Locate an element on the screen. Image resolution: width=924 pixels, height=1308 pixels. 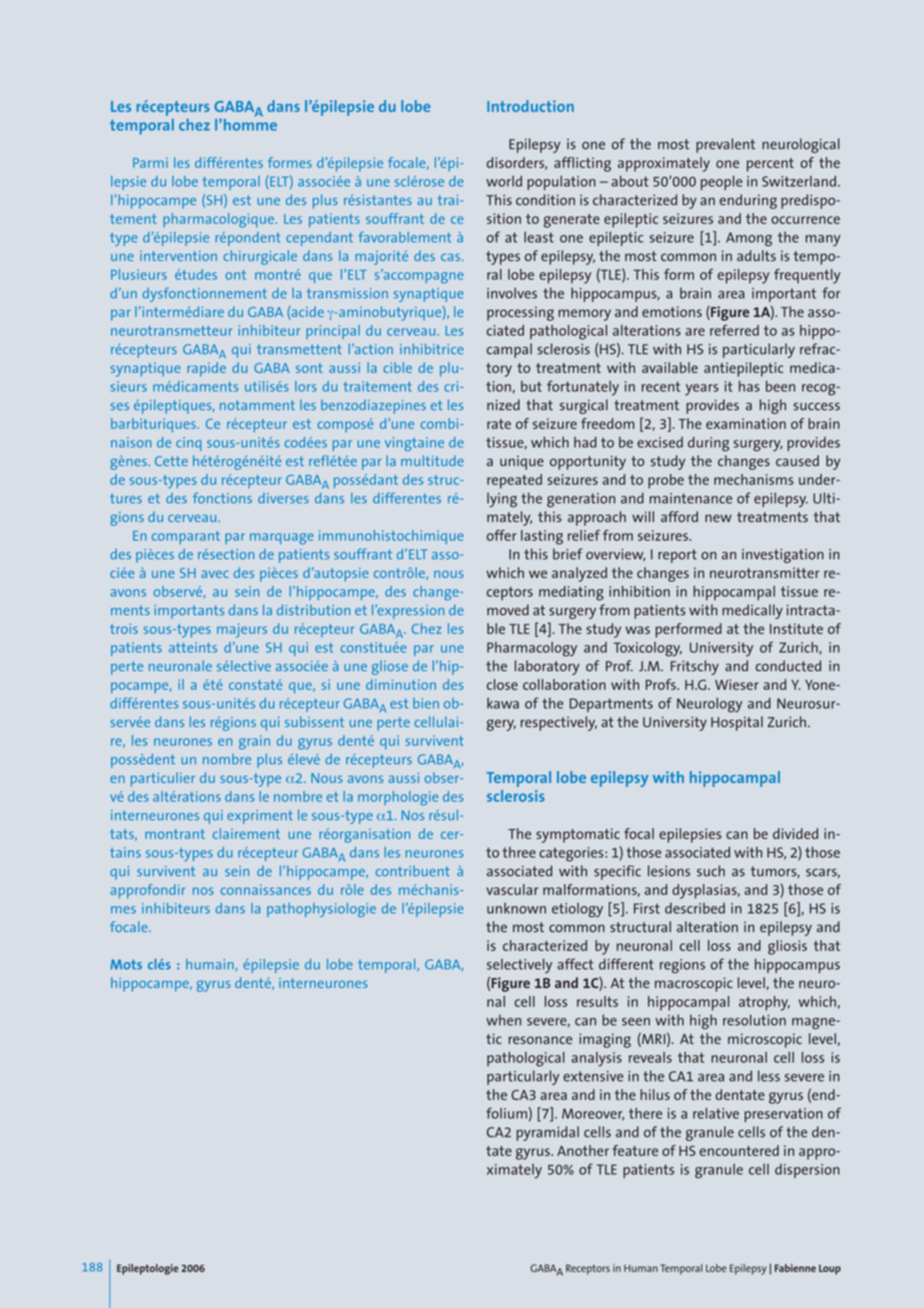
when is located at coordinates (503, 1020).
